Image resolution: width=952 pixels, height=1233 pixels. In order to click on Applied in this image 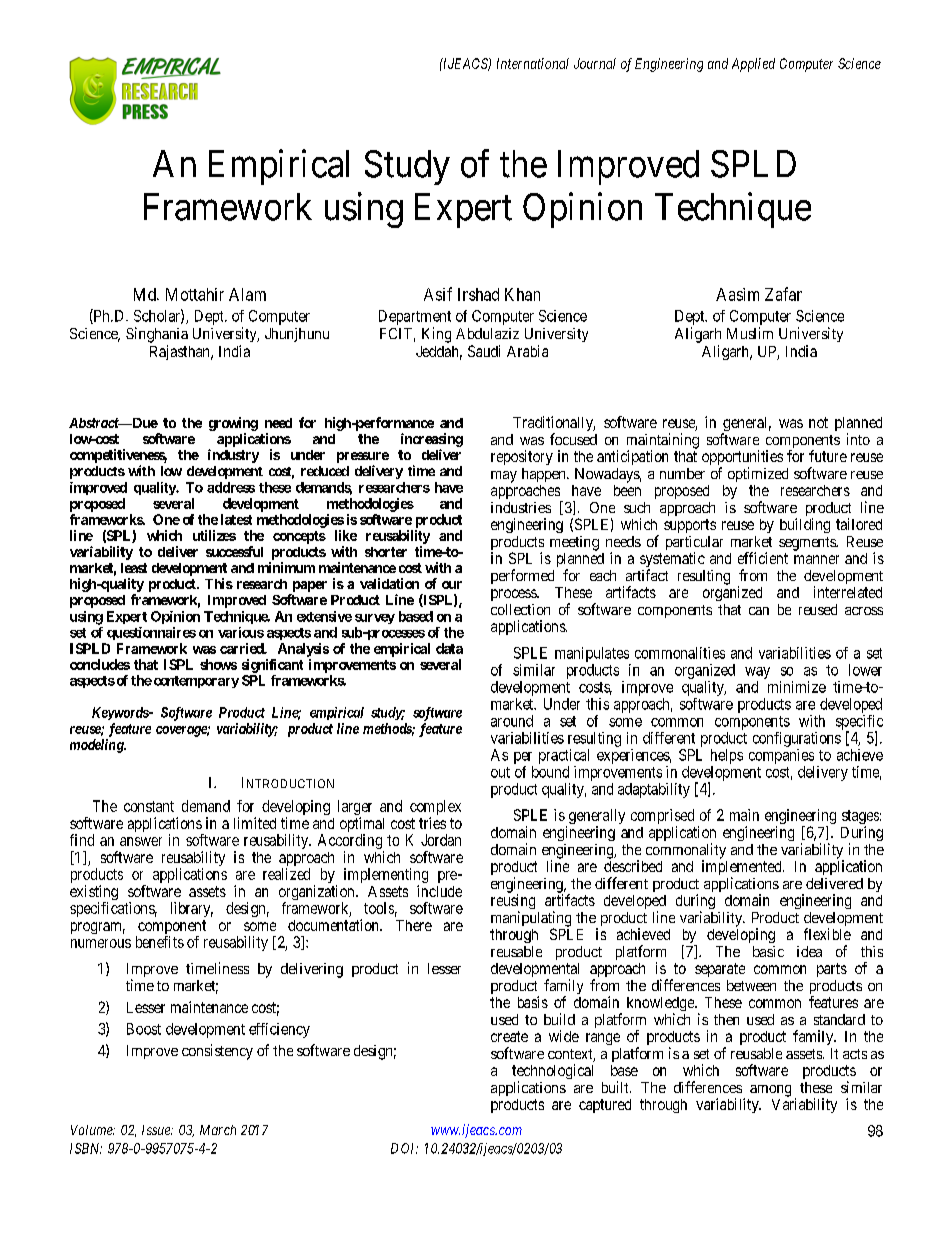, I will do `click(753, 65)`.
